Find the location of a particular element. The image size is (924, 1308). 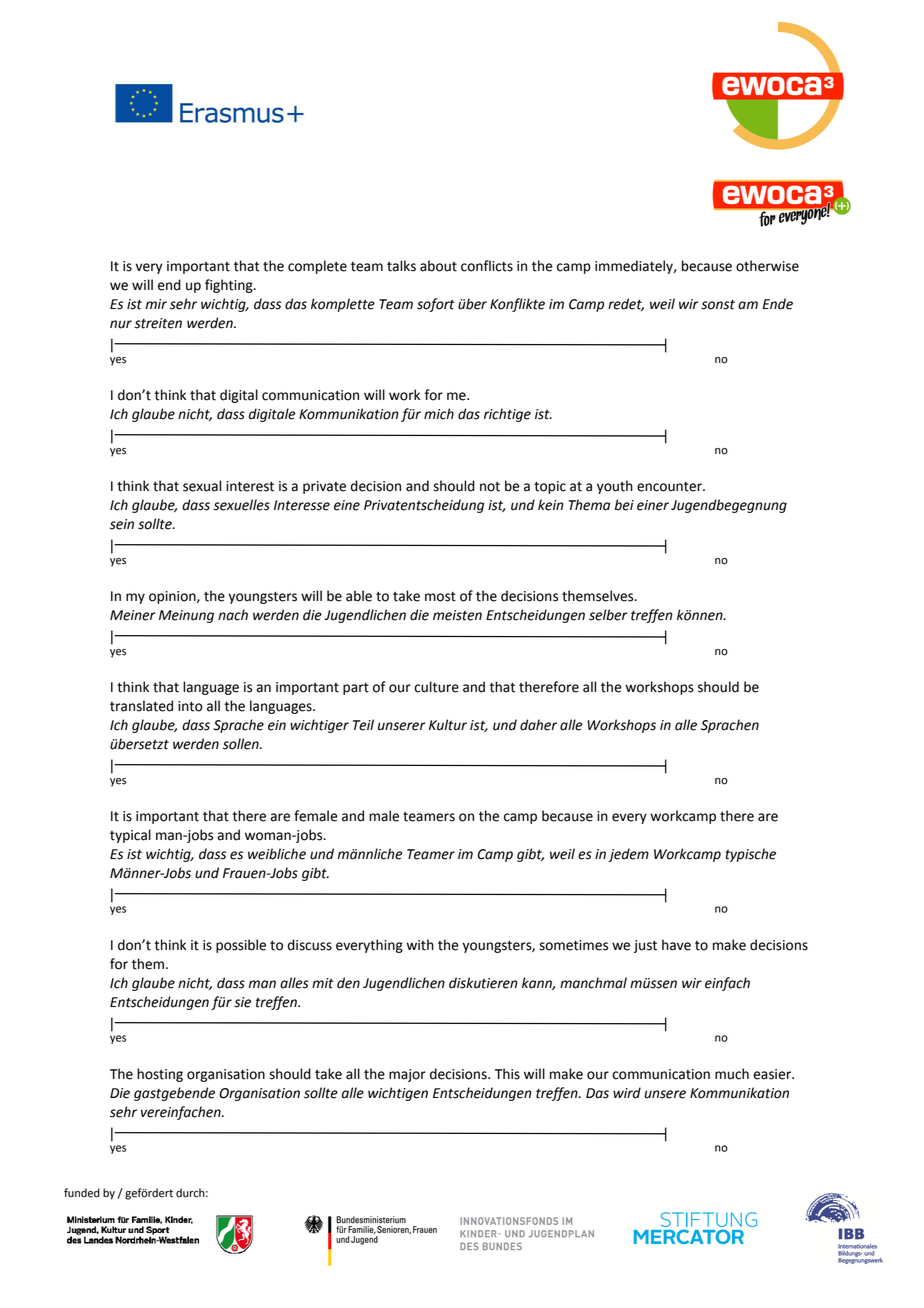

translated is located at coordinates (141, 706).
